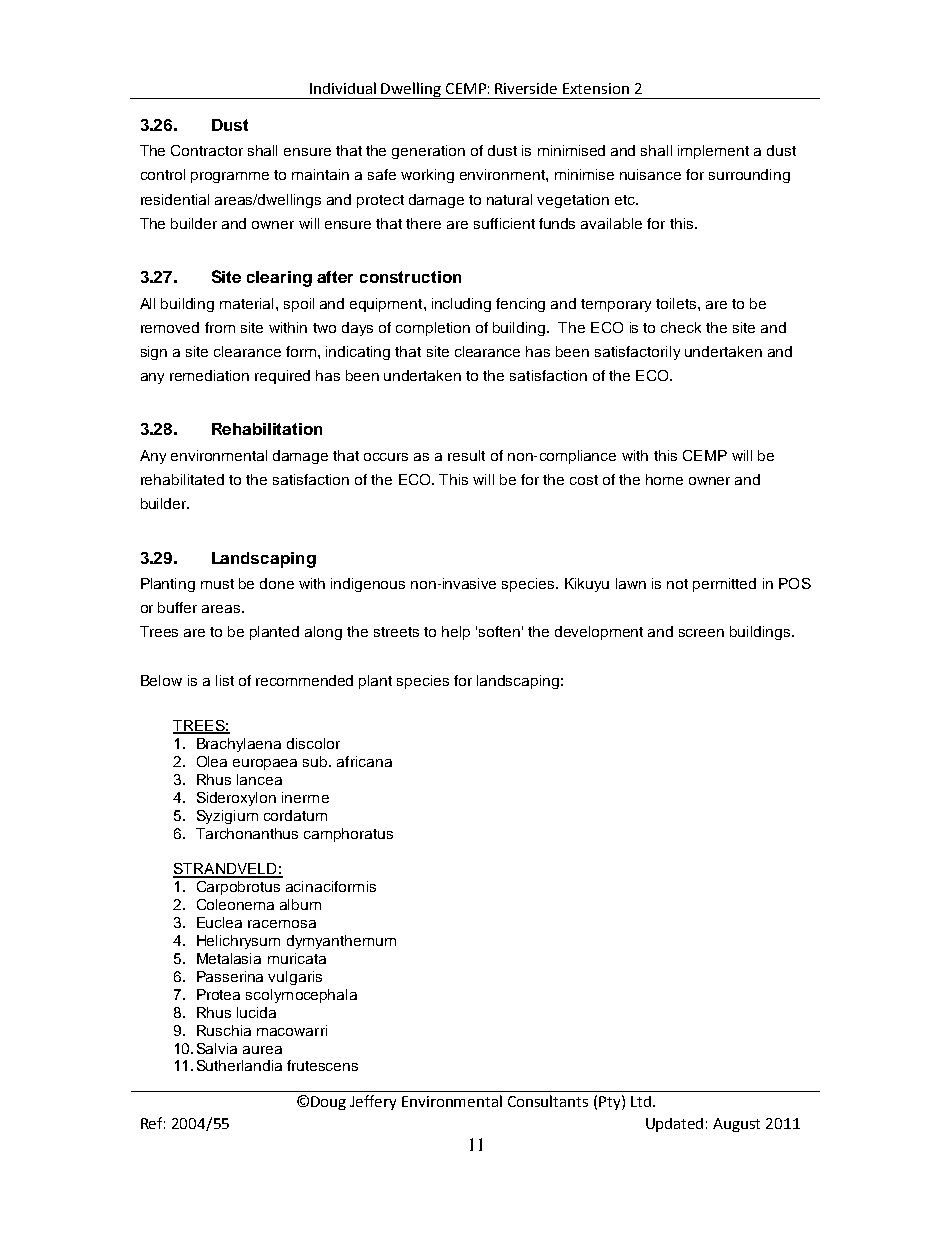 This screenshot has height=1233, width=952. Describe the element at coordinates (713, 152) in the screenshot. I see `implement` at that location.
